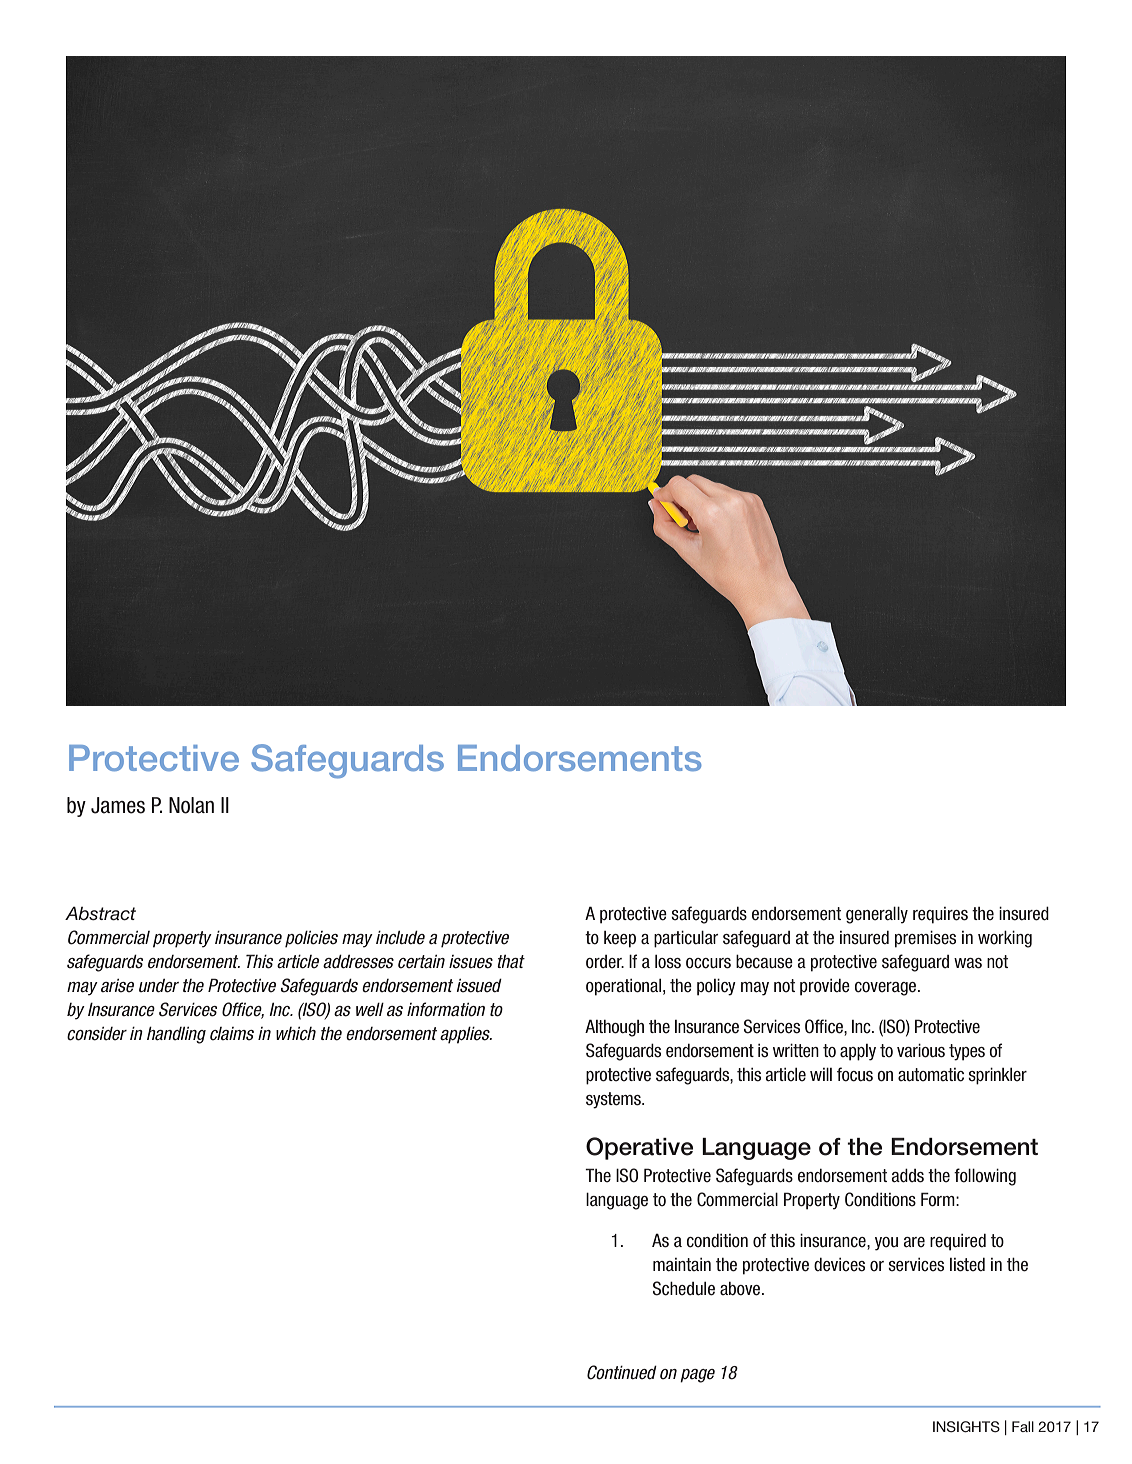 Image resolution: width=1132 pixels, height=1464 pixels. Describe the element at coordinates (605, 962) in the screenshot. I see `order` at that location.
